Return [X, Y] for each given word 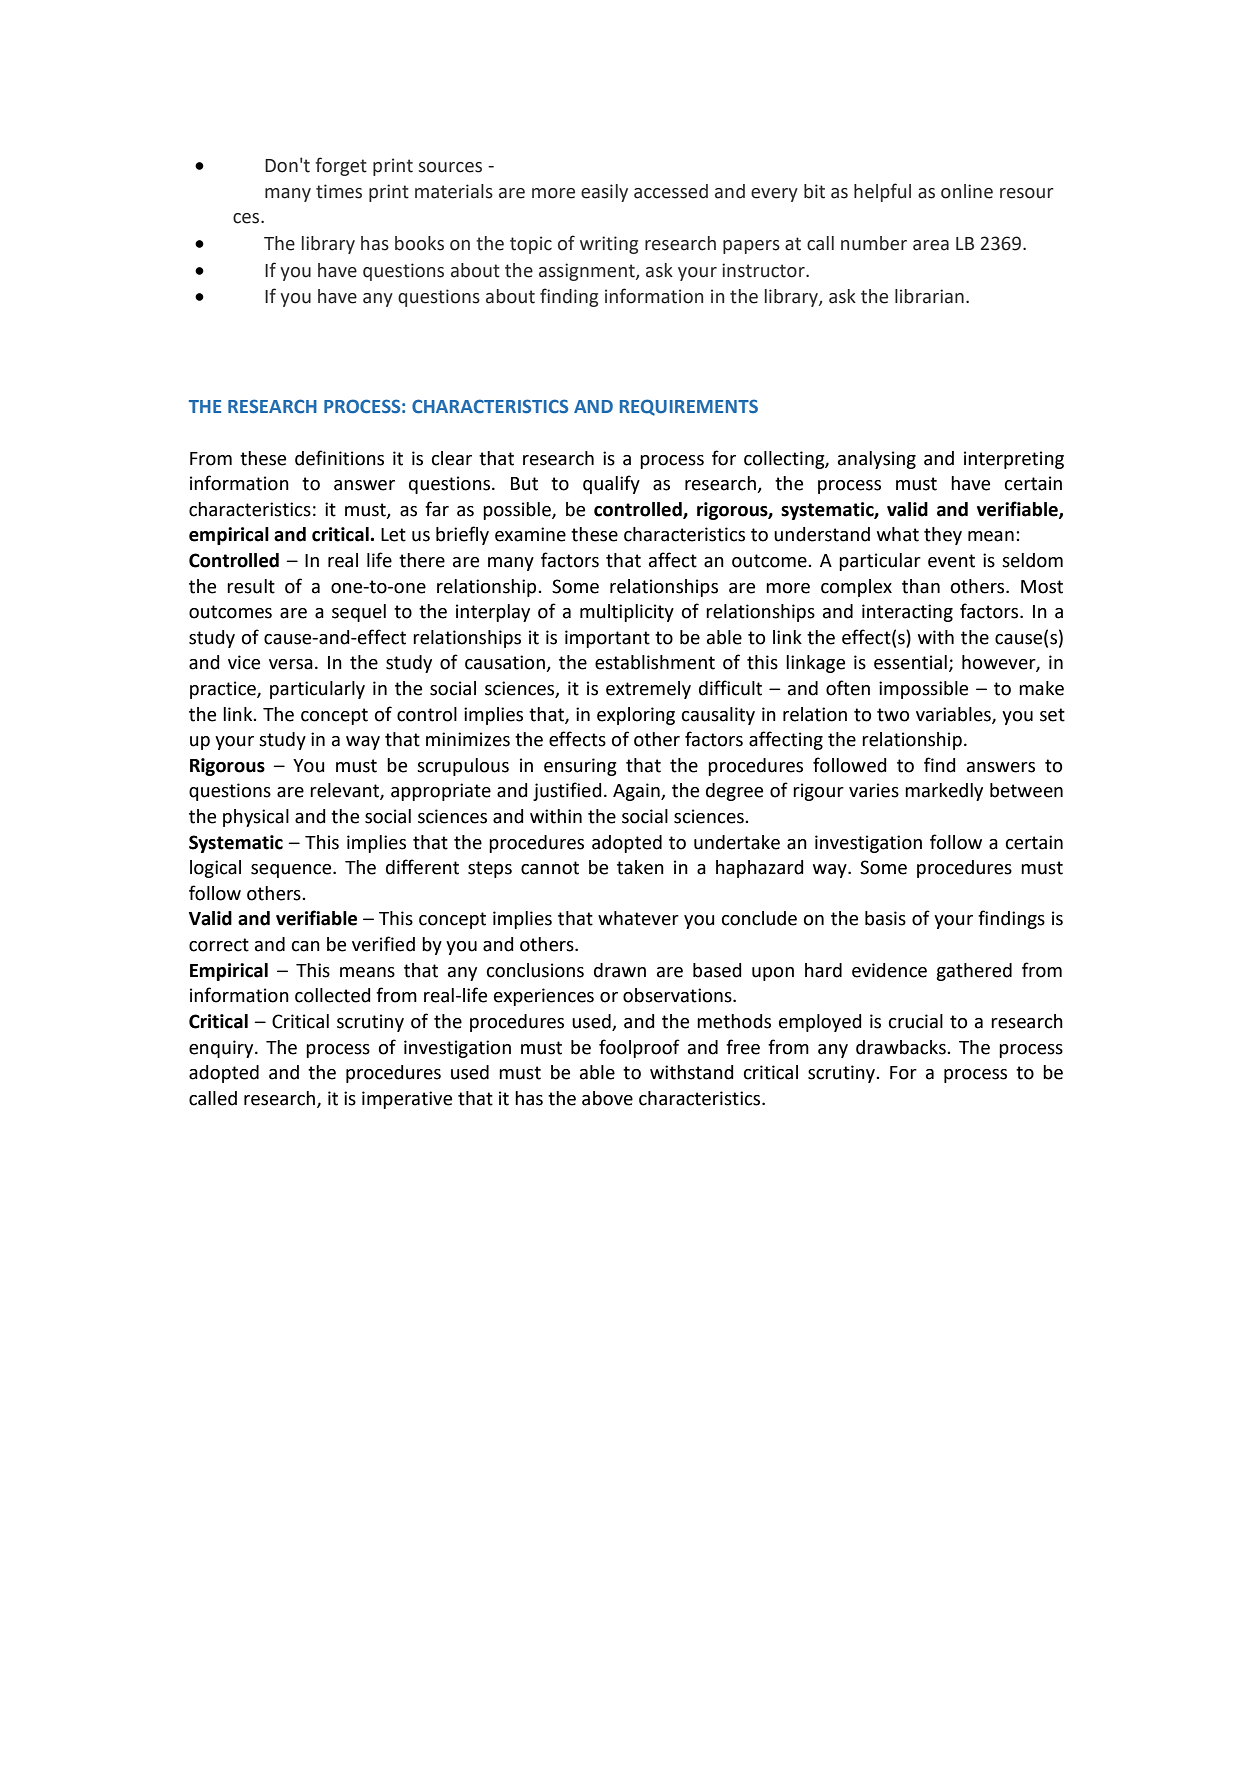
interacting [907, 613]
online [967, 191]
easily [604, 193]
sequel [359, 613]
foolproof [639, 1048]
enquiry [222, 1049]
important [607, 639]
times [339, 191]
